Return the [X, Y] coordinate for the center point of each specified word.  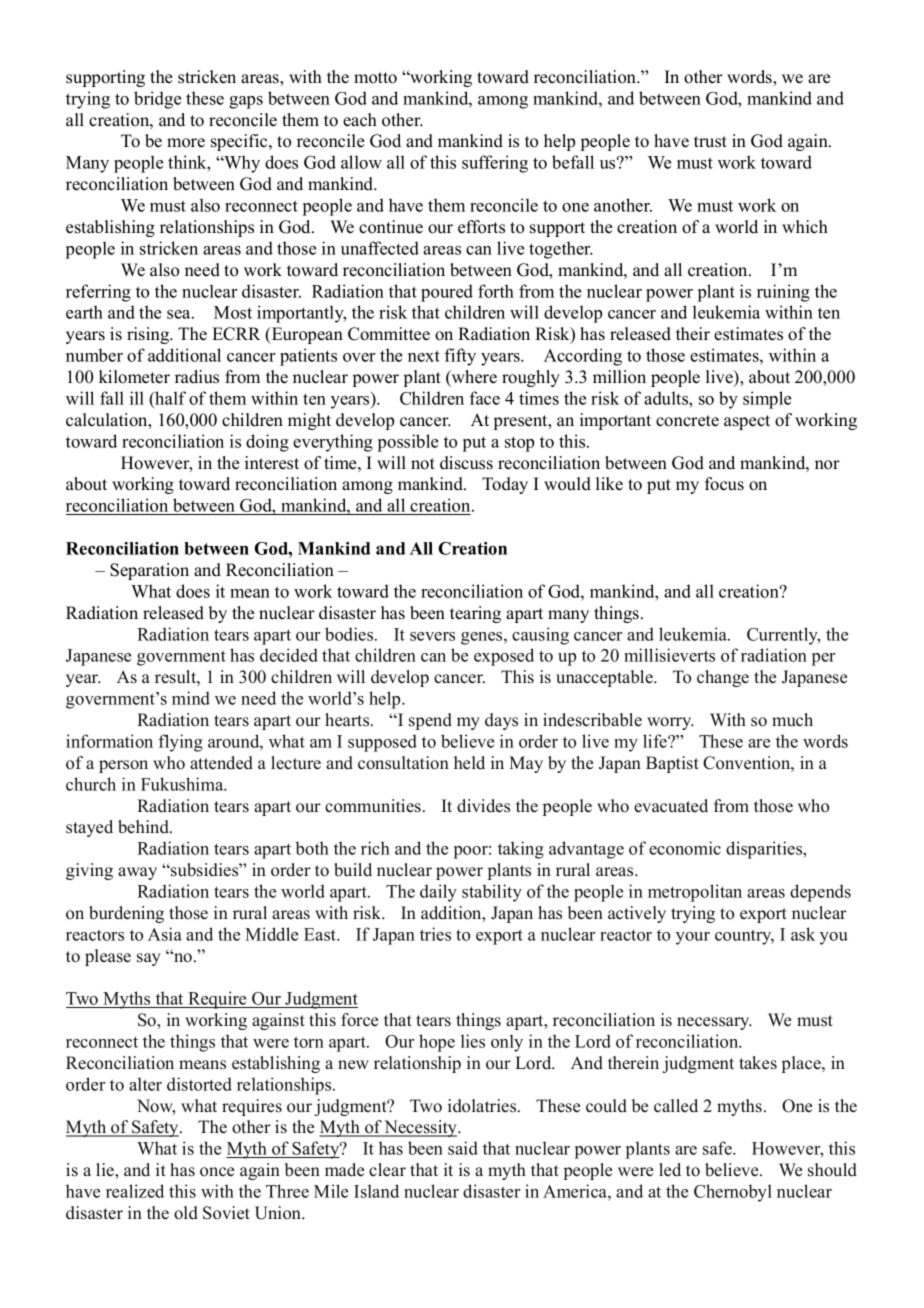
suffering [495, 164]
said [463, 1148]
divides [483, 806]
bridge [157, 100]
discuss [466, 463]
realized [135, 1191]
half [169, 398]
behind [144, 827]
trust [710, 142]
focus [724, 484]
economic [685, 848]
